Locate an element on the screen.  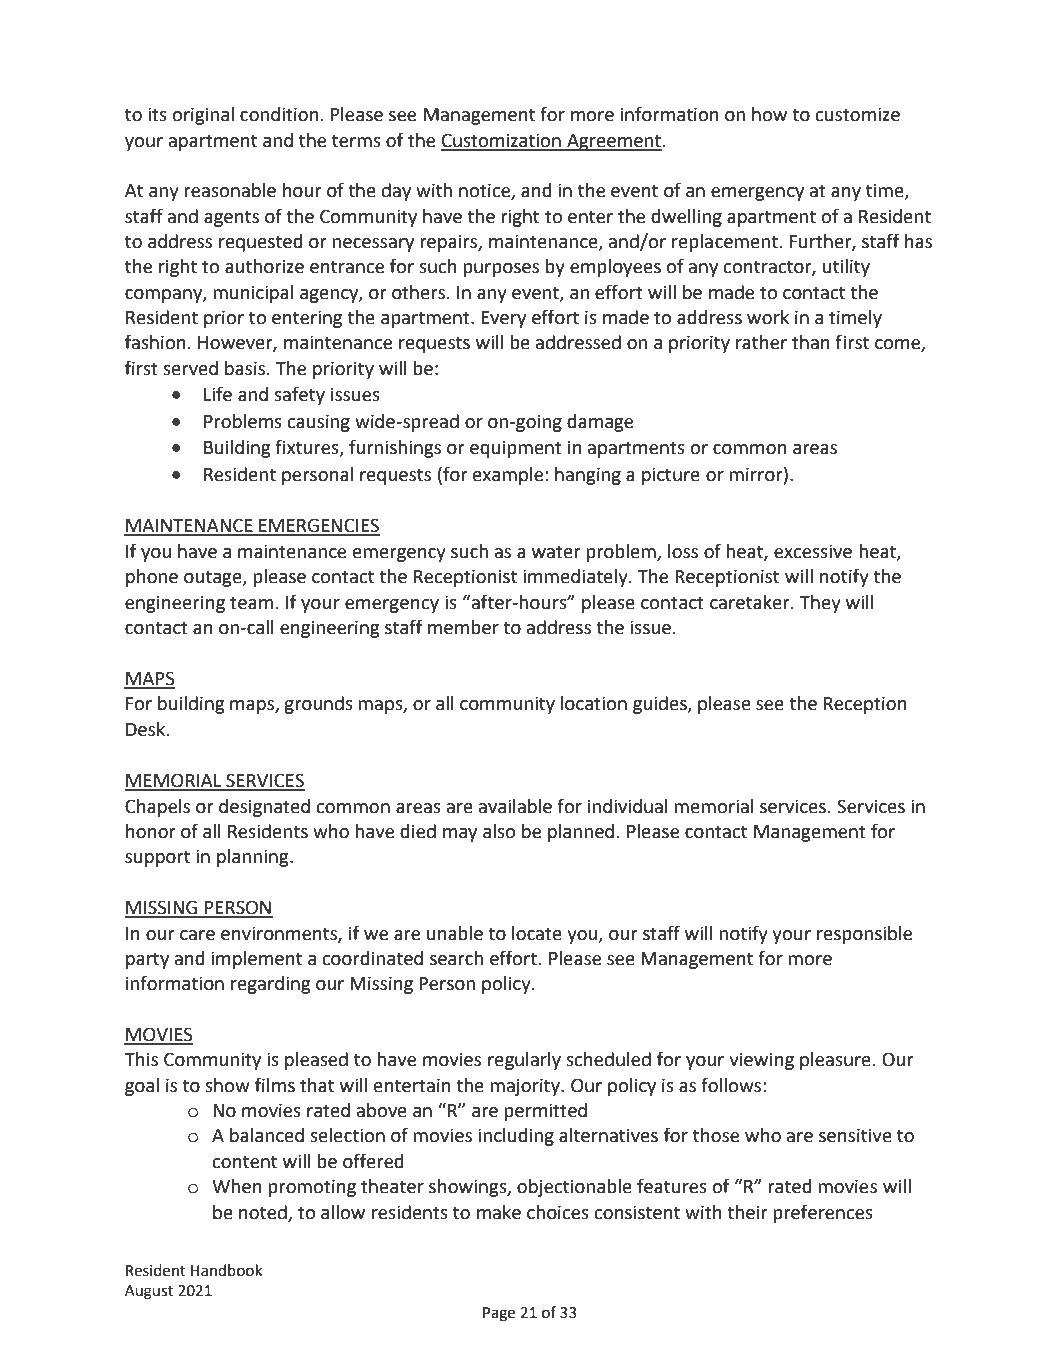
regarding is located at coordinates (270, 985).
